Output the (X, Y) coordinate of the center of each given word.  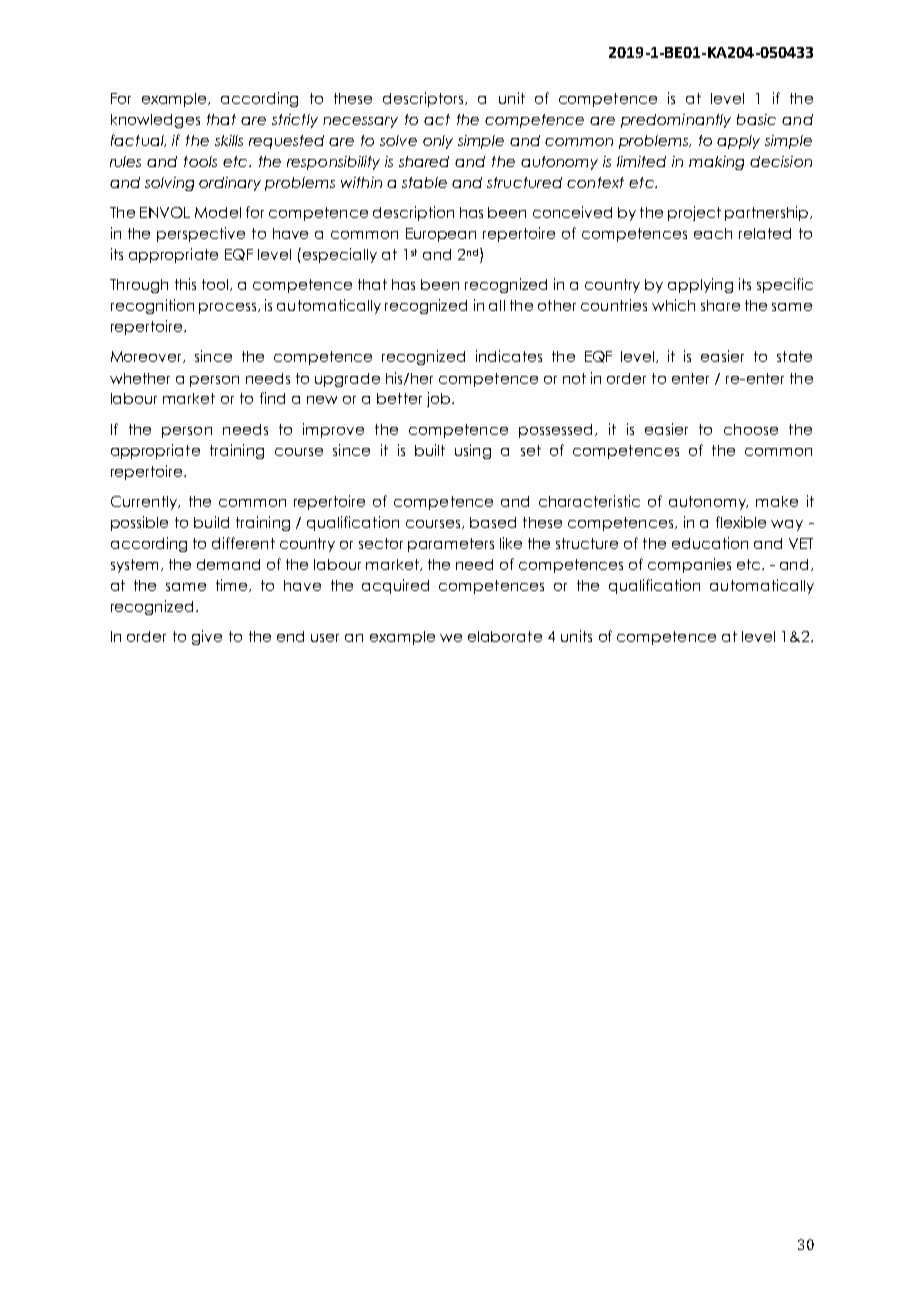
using (473, 451)
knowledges (155, 121)
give (207, 637)
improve (333, 430)
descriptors (424, 99)
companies (689, 565)
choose (751, 429)
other (557, 305)
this (185, 284)
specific (785, 285)
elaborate (505, 636)
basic (756, 119)
